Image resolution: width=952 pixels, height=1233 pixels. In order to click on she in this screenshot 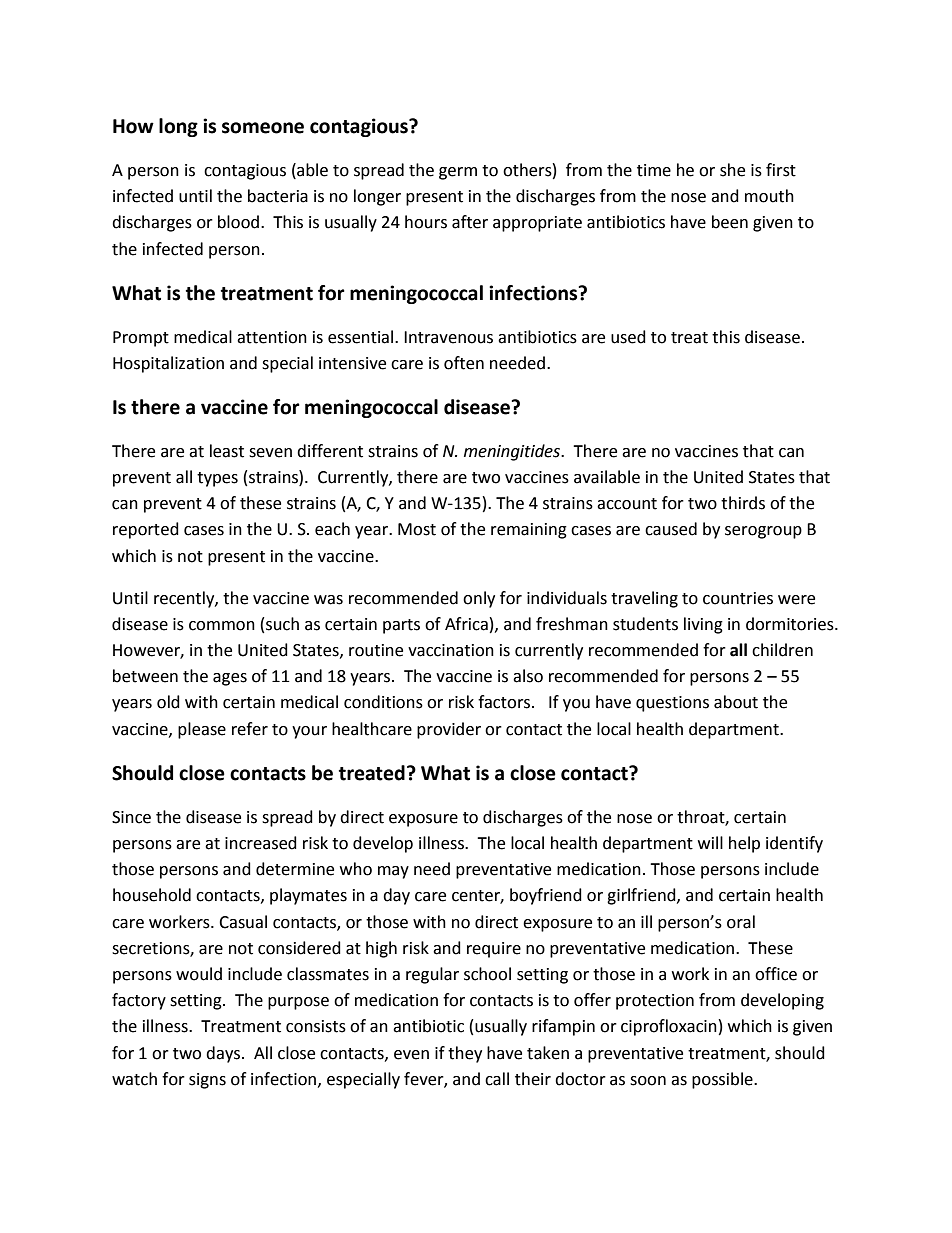, I will do `click(732, 170)`.
